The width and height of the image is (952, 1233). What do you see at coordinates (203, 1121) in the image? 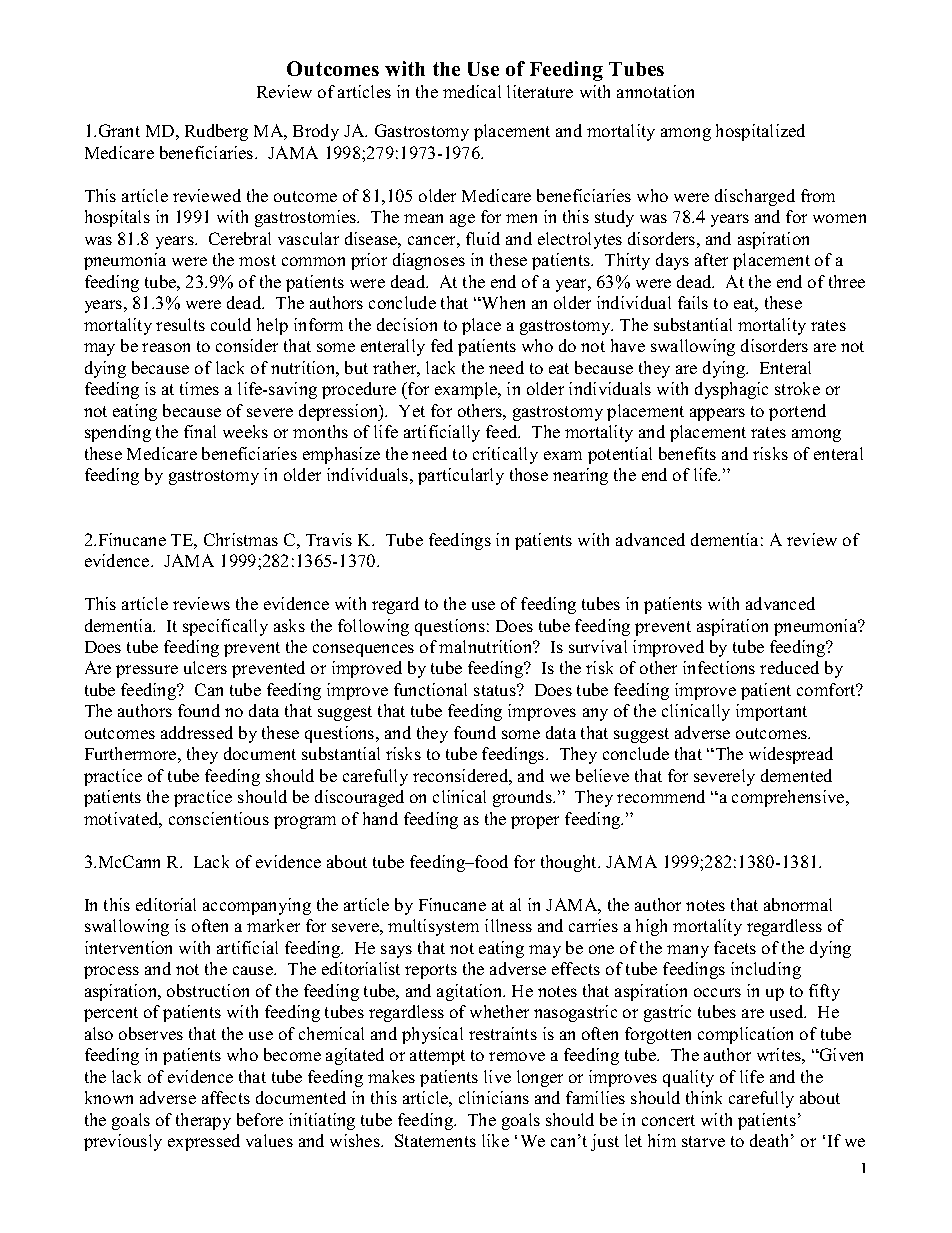
I see `therapy` at bounding box center [203, 1121].
